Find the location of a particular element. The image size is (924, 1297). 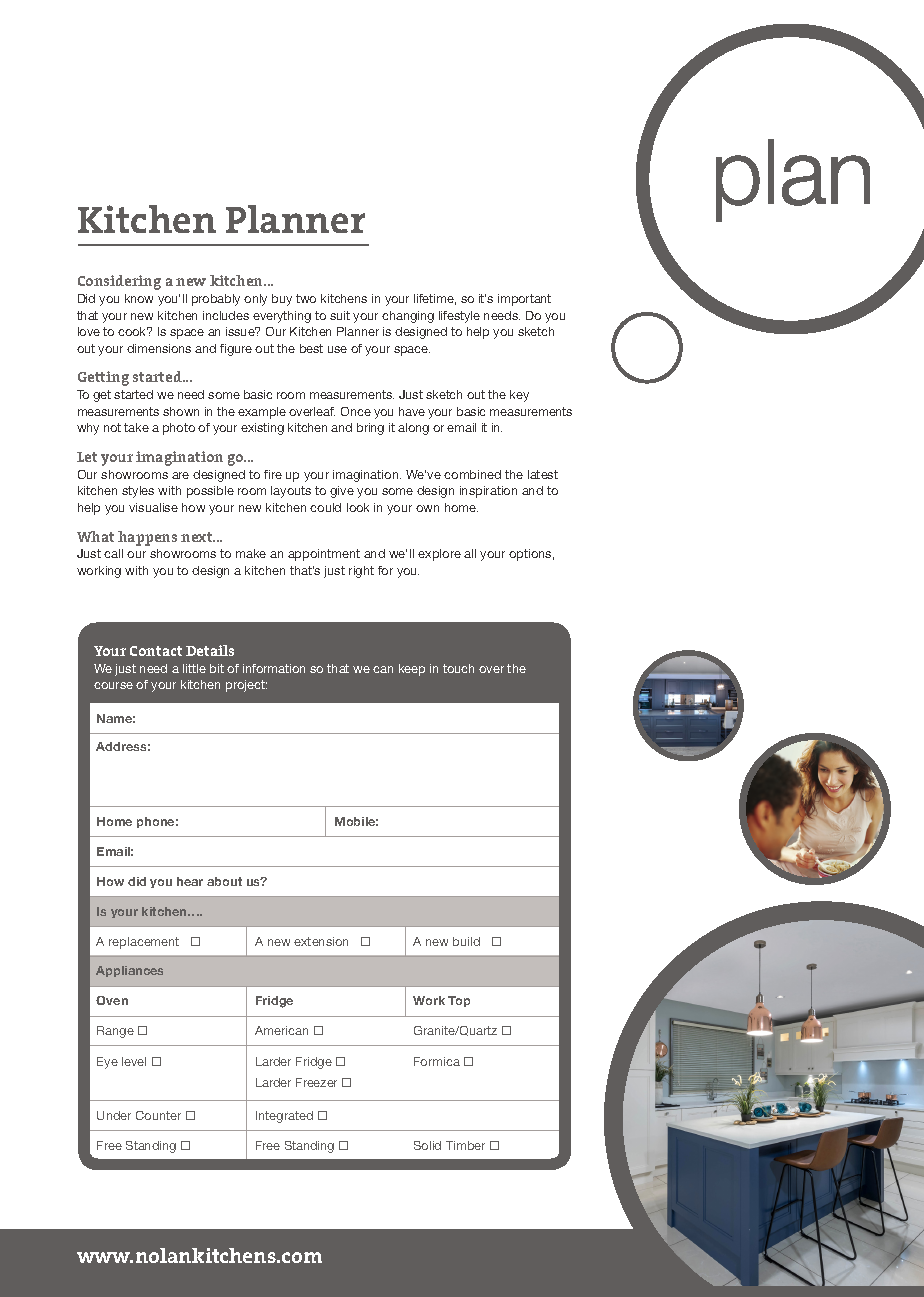

lifestyle is located at coordinates (459, 317).
